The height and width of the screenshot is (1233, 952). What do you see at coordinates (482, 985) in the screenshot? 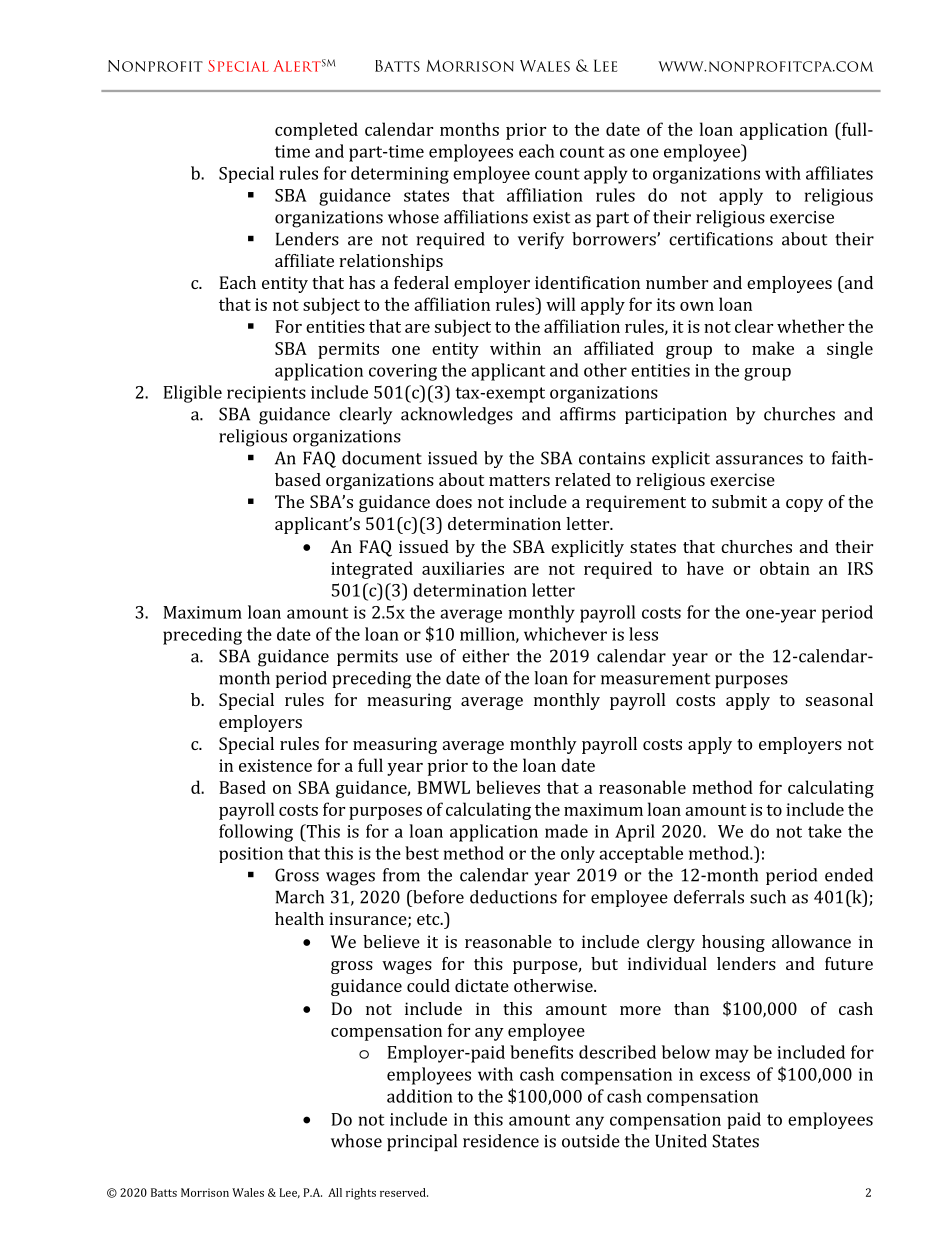
I see `dictate` at bounding box center [482, 985].
